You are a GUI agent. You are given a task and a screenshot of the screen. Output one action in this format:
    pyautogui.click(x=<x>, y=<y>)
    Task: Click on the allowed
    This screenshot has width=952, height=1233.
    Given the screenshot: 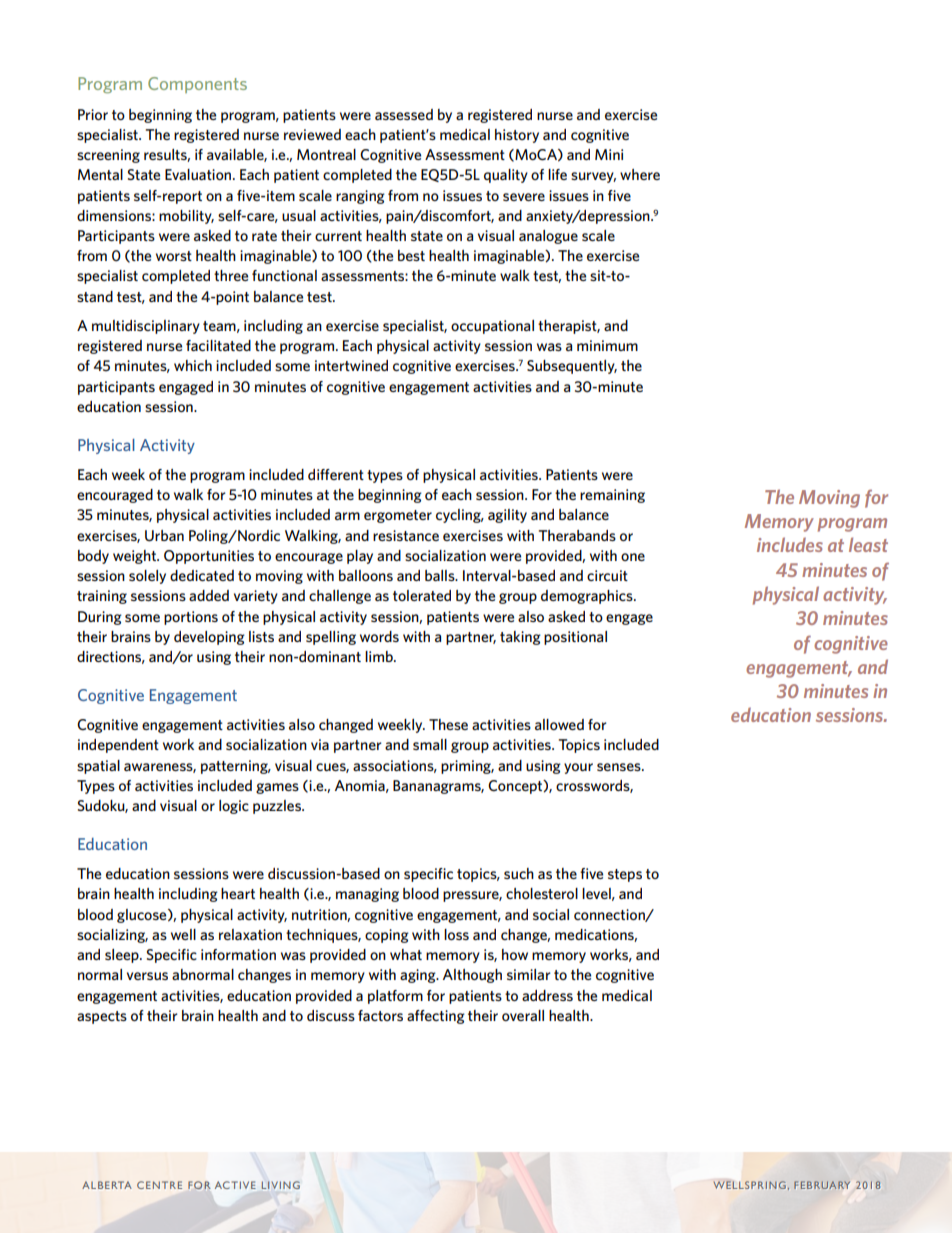 What is the action you would take?
    pyautogui.click(x=559, y=724)
